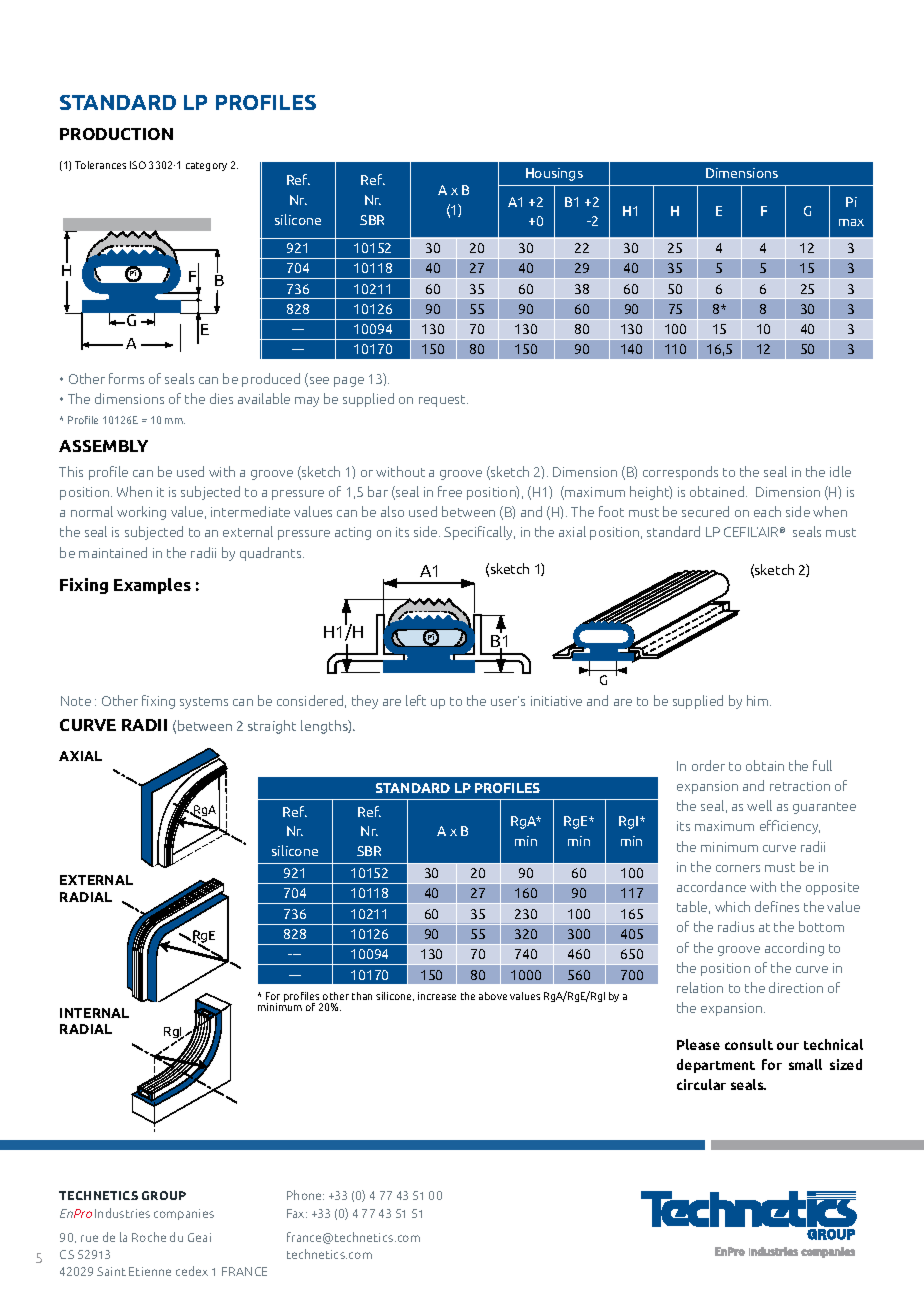 The width and height of the screenshot is (924, 1308). I want to click on Roche, so click(149, 1237).
